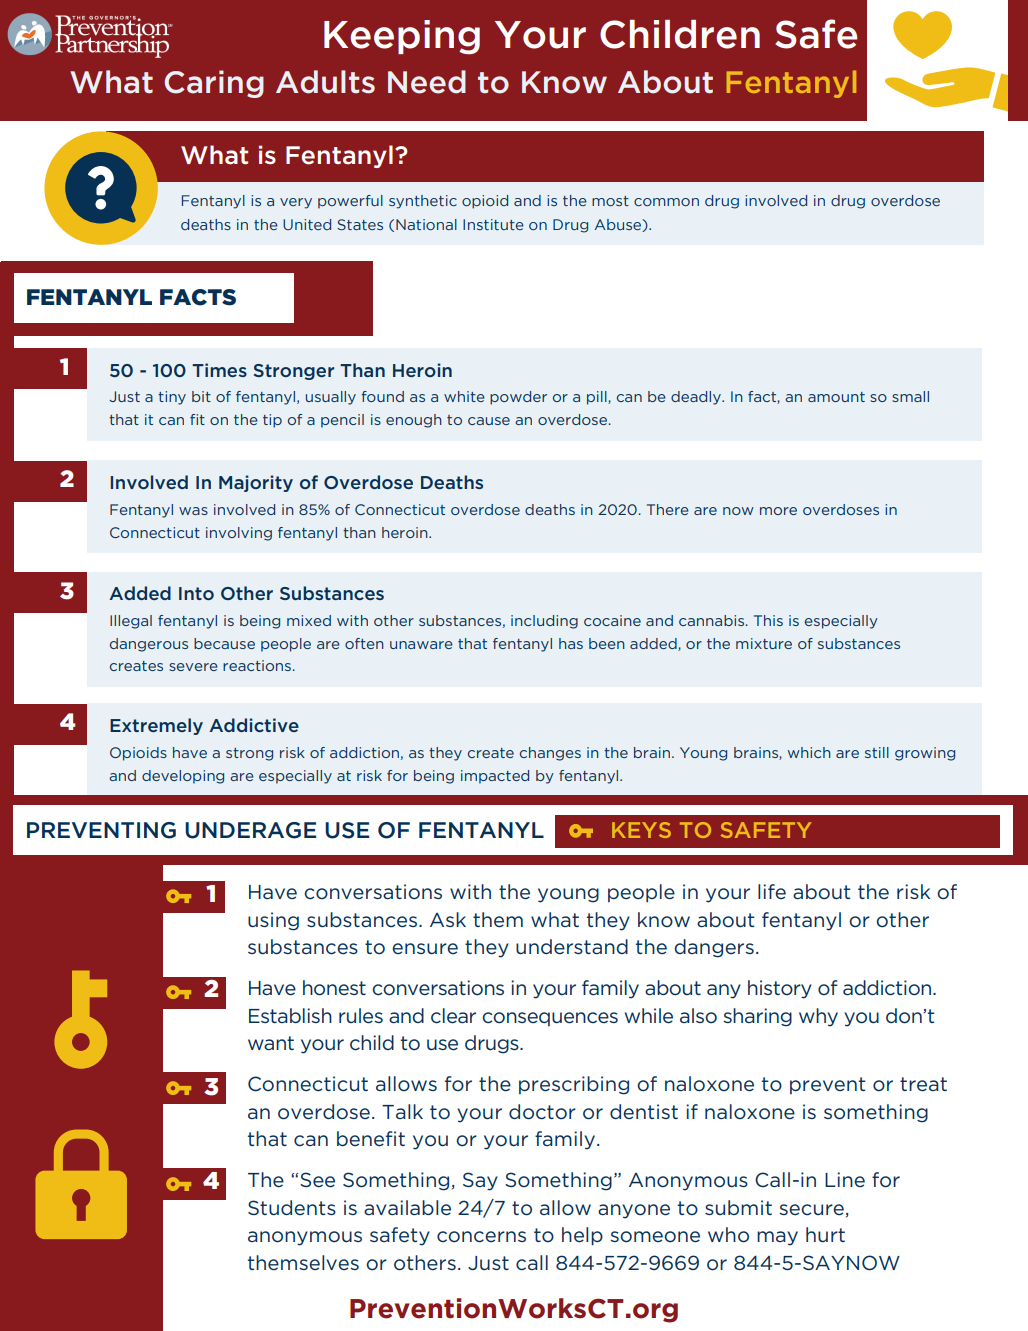 This page has width=1028, height=1331. I want to click on using, so click(273, 921).
